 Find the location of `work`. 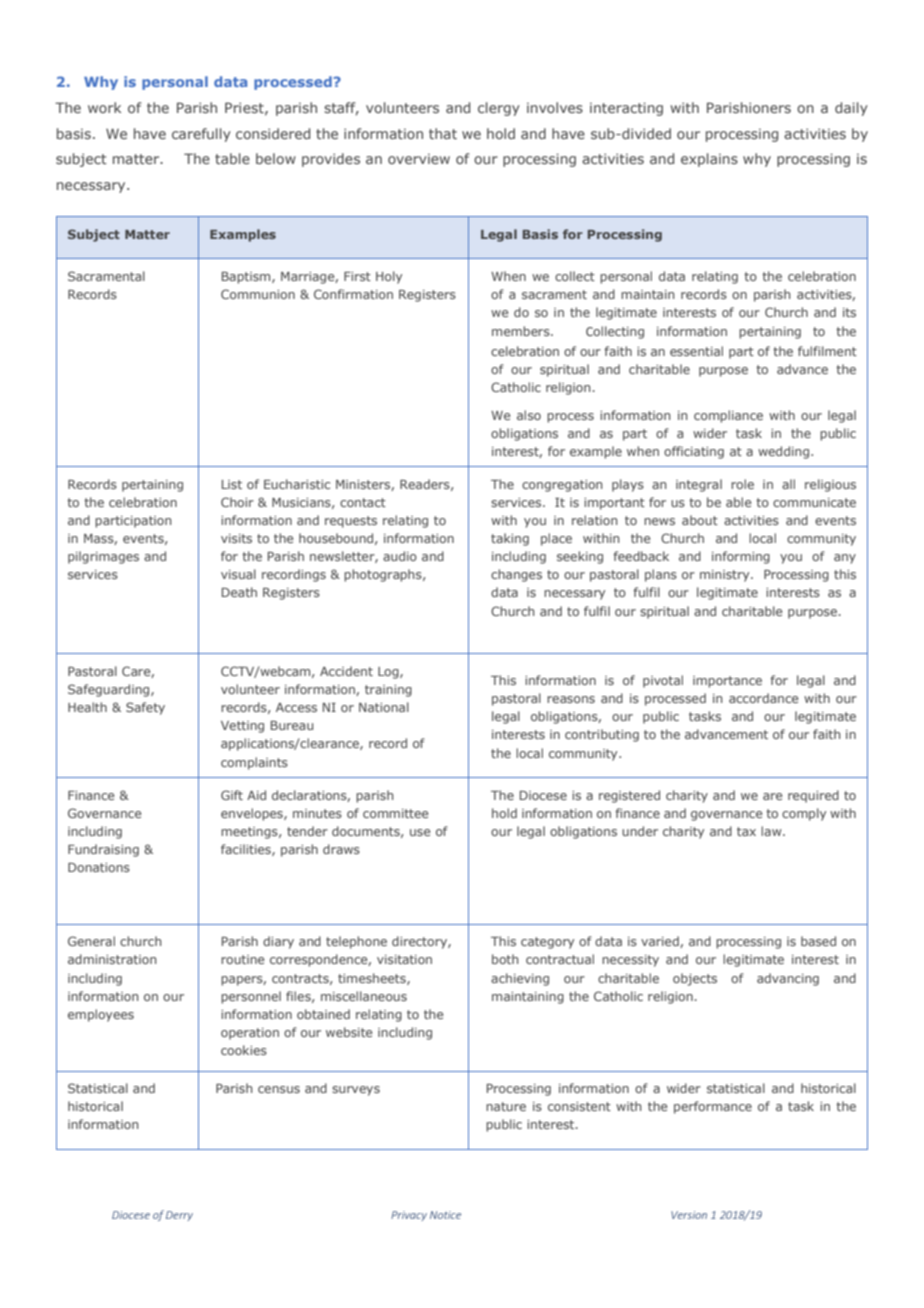

work is located at coordinates (104, 107).
